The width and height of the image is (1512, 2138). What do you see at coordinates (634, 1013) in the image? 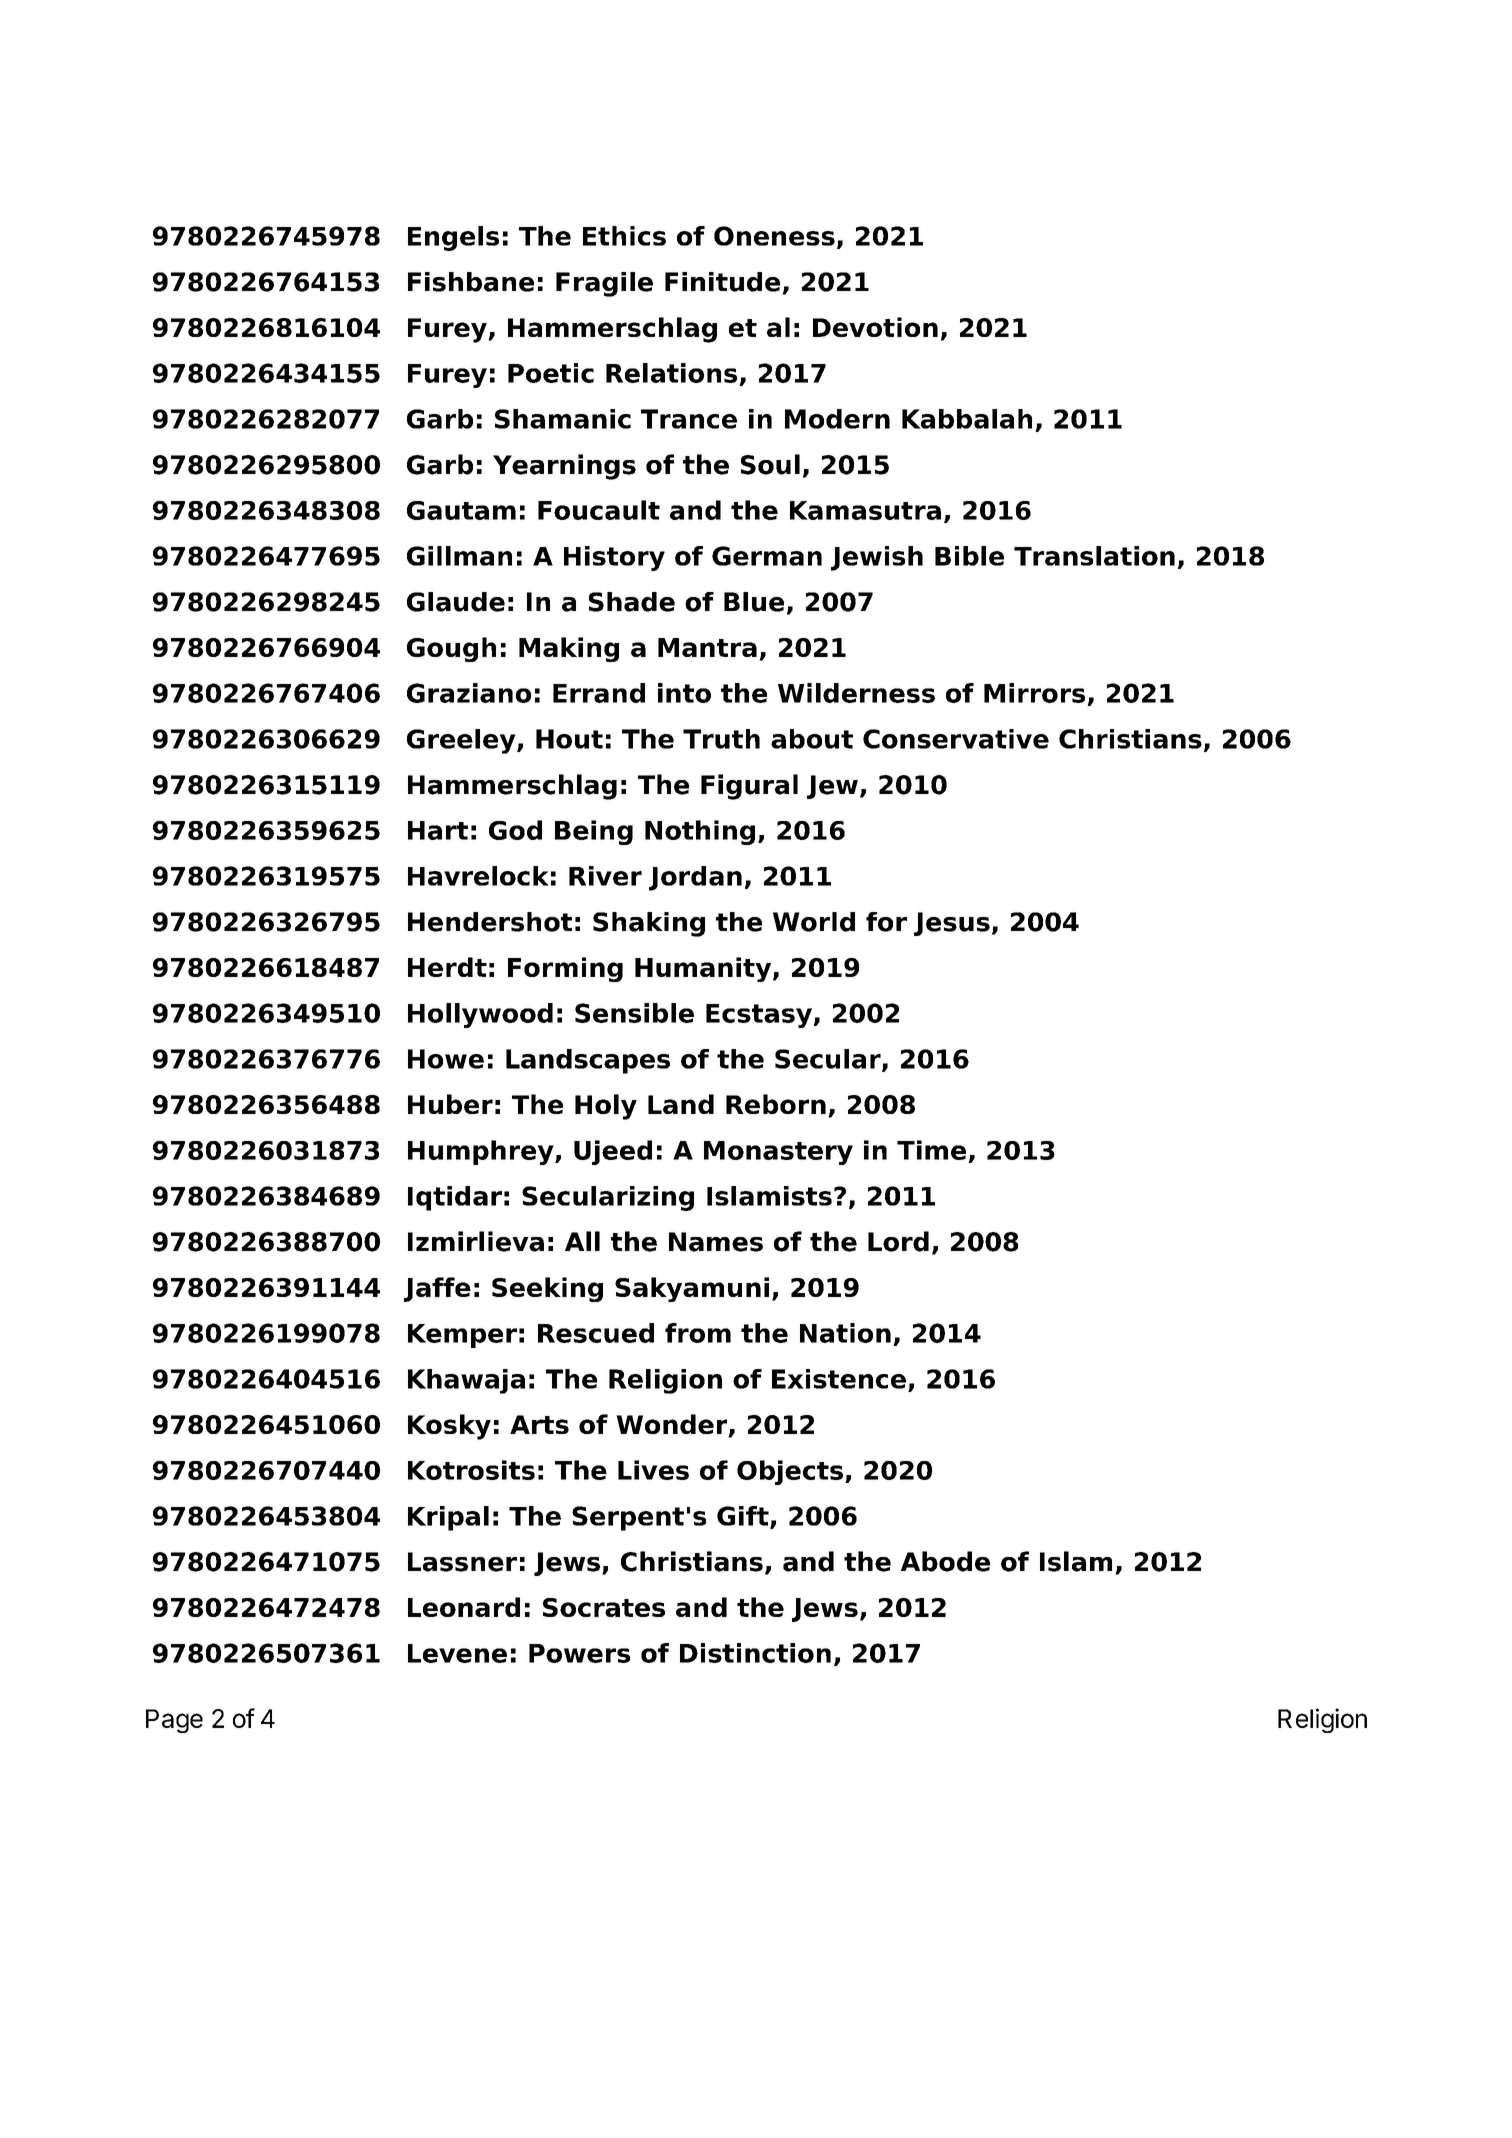
I see `Sensible` at bounding box center [634, 1013].
